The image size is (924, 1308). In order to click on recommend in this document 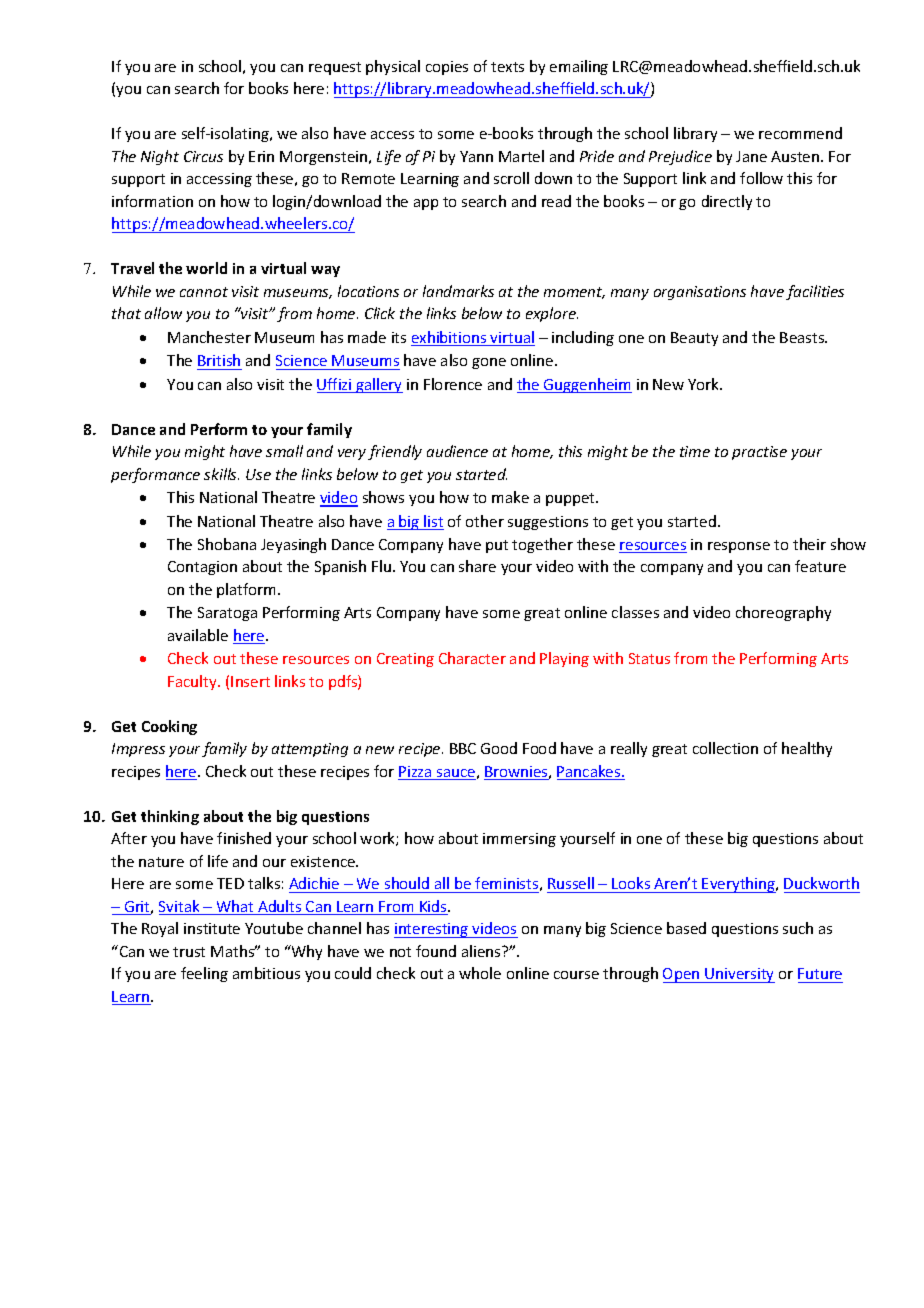, I will do `click(800, 133)`.
